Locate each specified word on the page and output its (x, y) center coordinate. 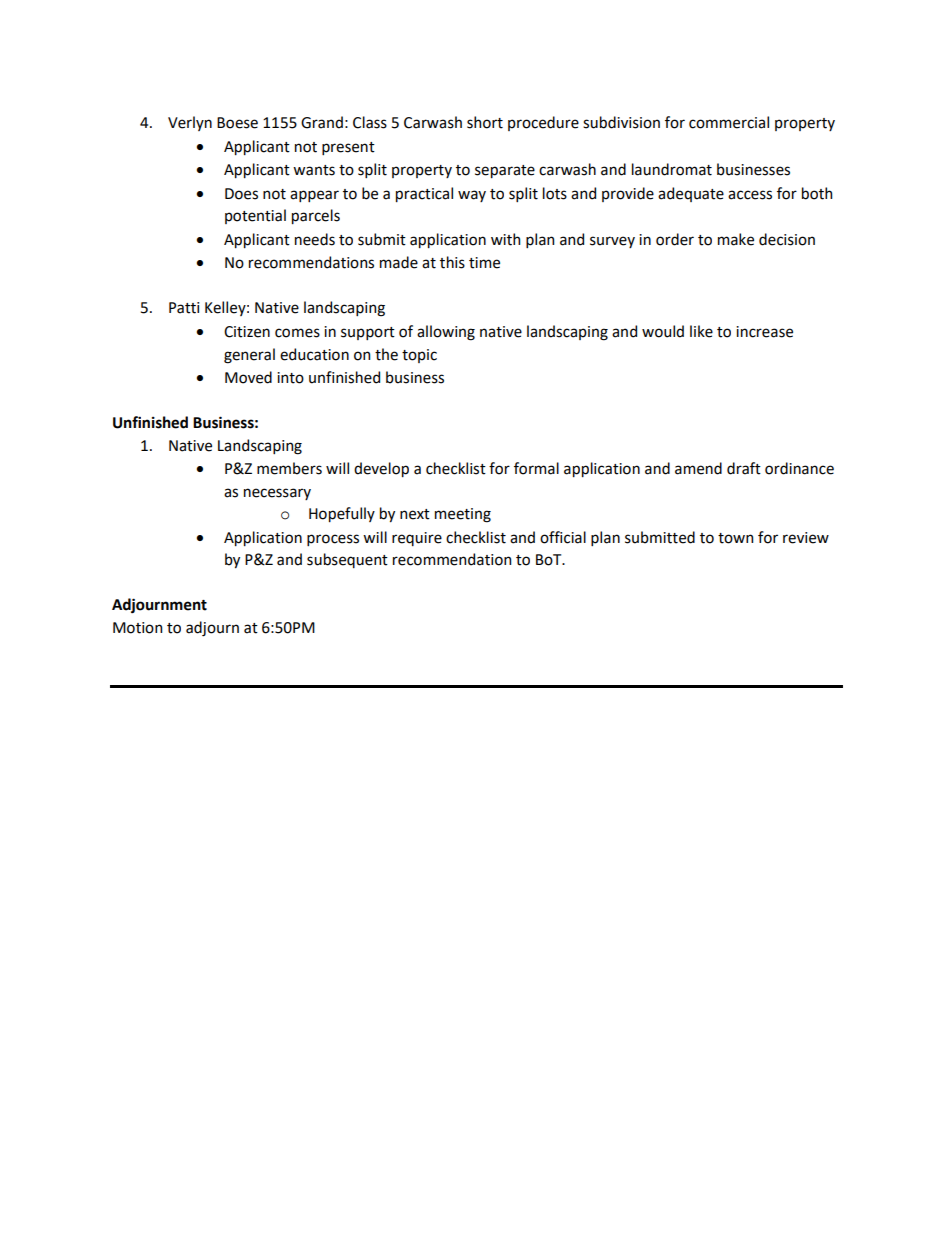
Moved (248, 377)
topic (419, 356)
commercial (729, 122)
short (485, 122)
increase (764, 332)
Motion (137, 628)
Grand (322, 122)
